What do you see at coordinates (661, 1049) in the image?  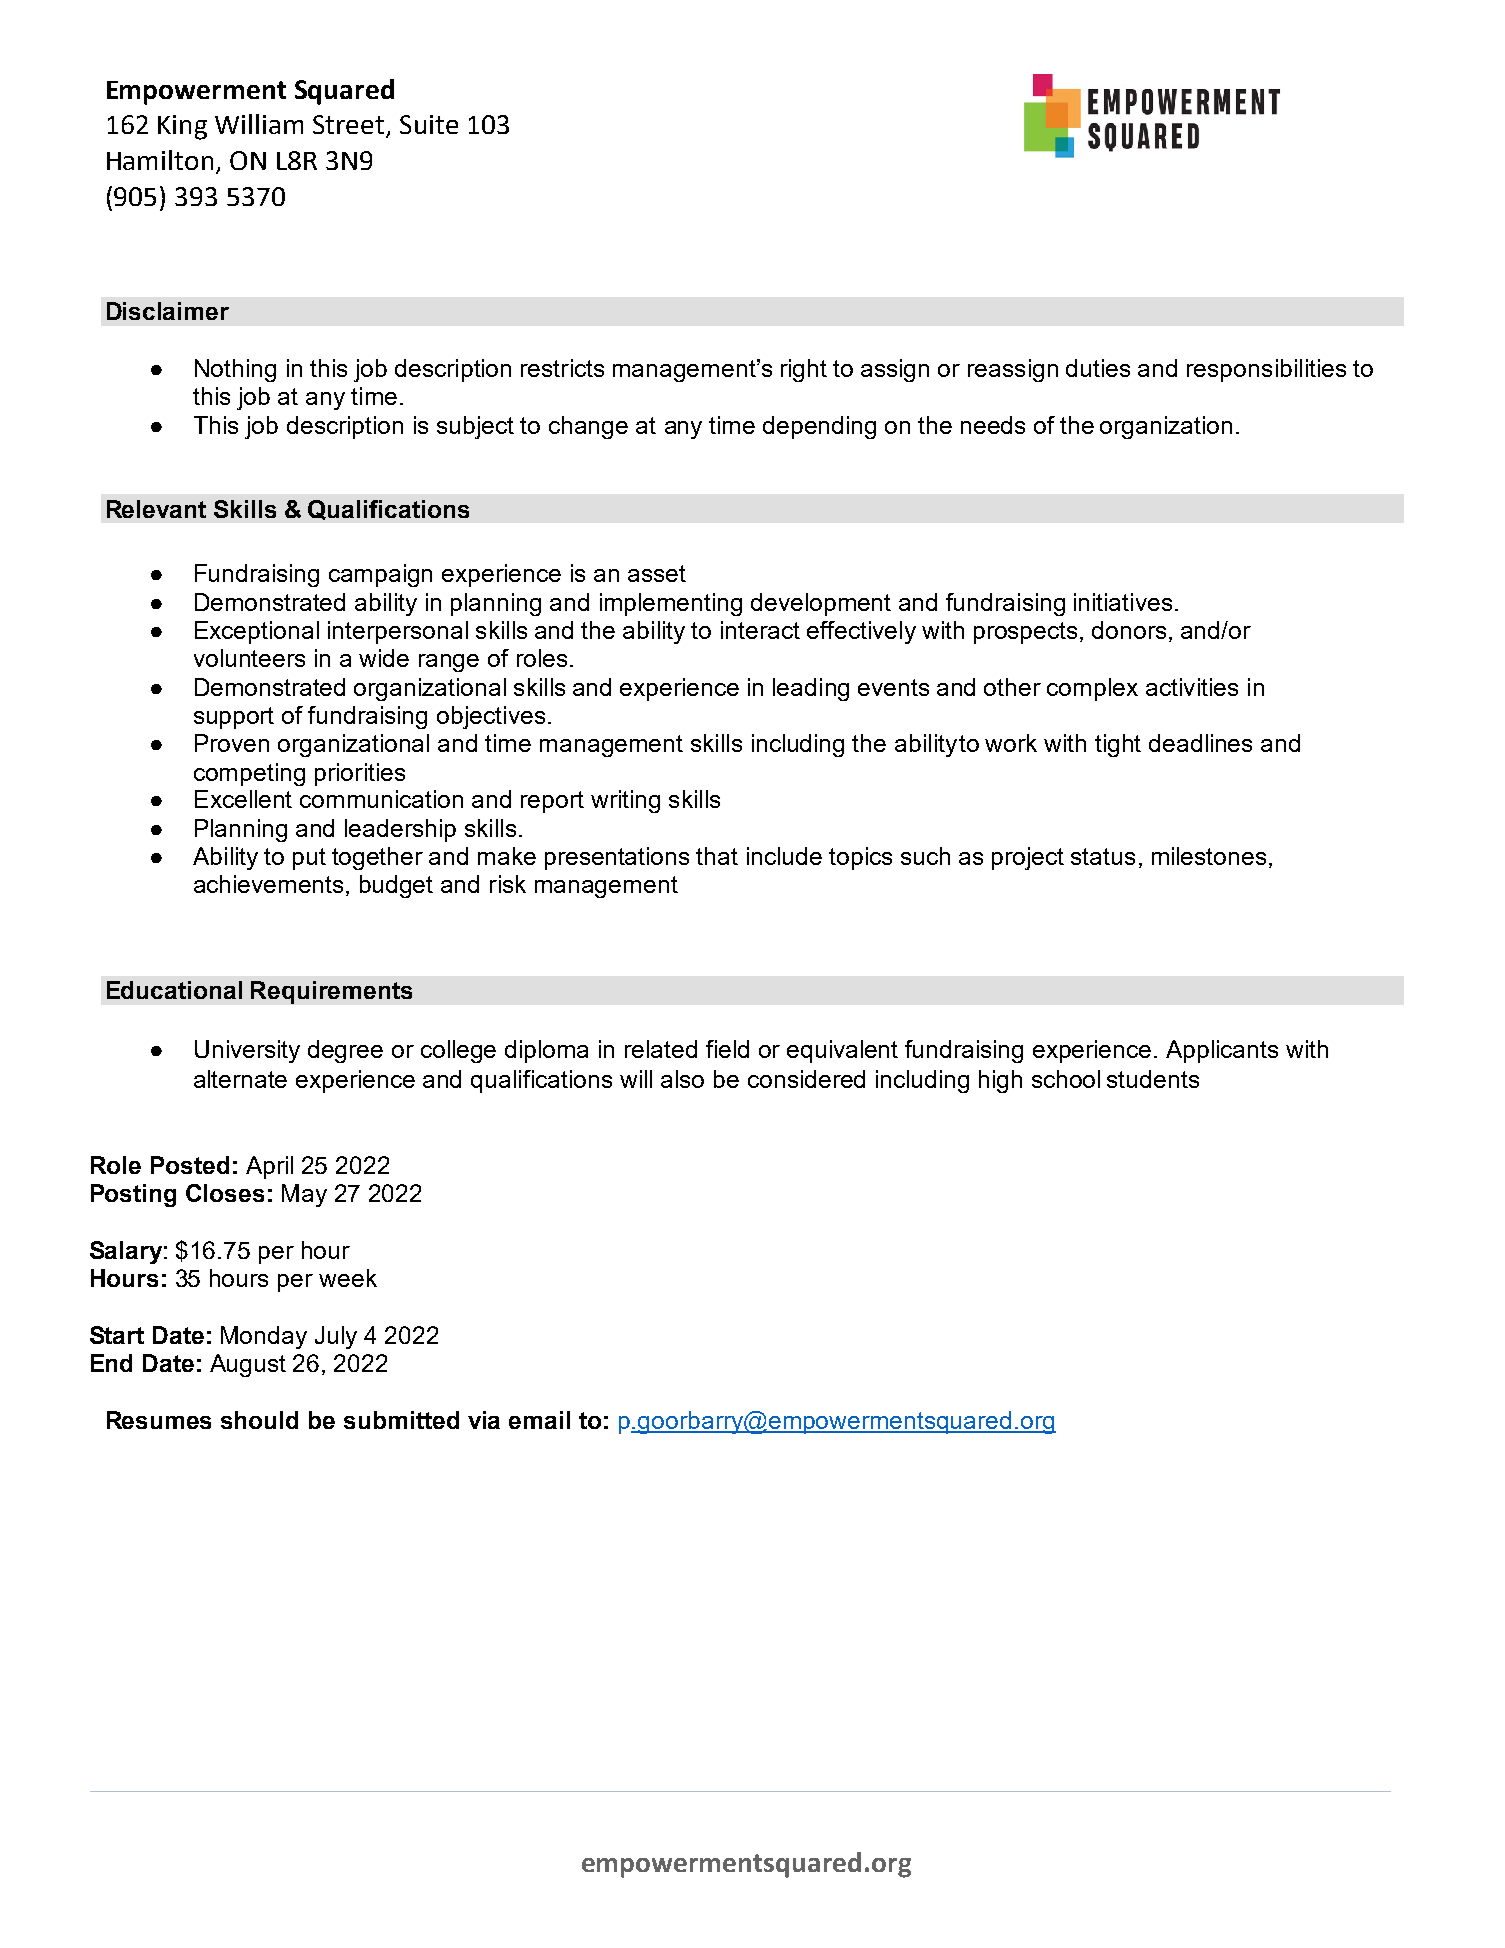 I see `related` at bounding box center [661, 1049].
